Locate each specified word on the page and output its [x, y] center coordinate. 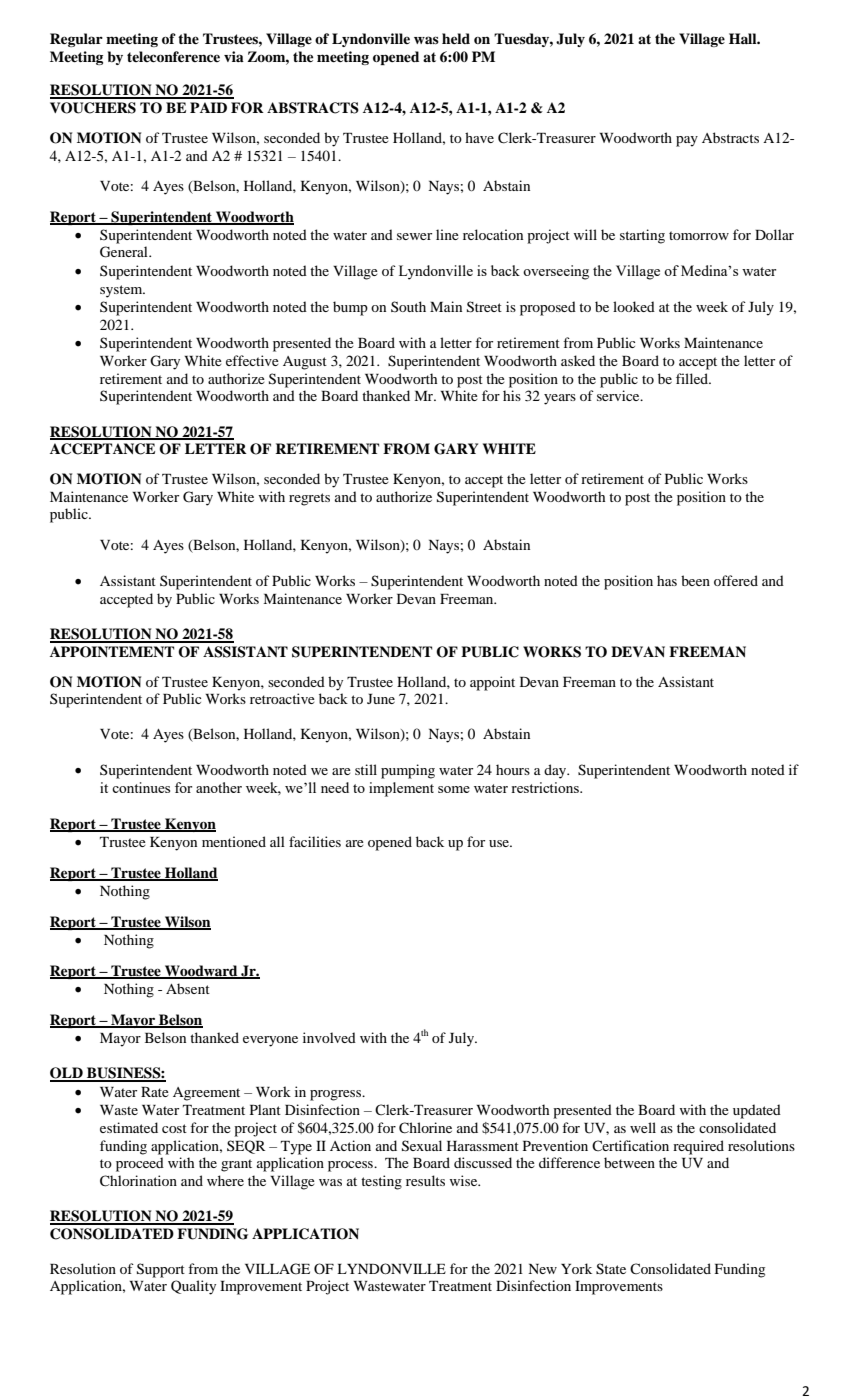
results [425, 1180]
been [695, 580]
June [381, 699]
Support [161, 1270]
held [456, 38]
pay [687, 141]
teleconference [173, 56]
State [611, 1269]
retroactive [282, 698]
